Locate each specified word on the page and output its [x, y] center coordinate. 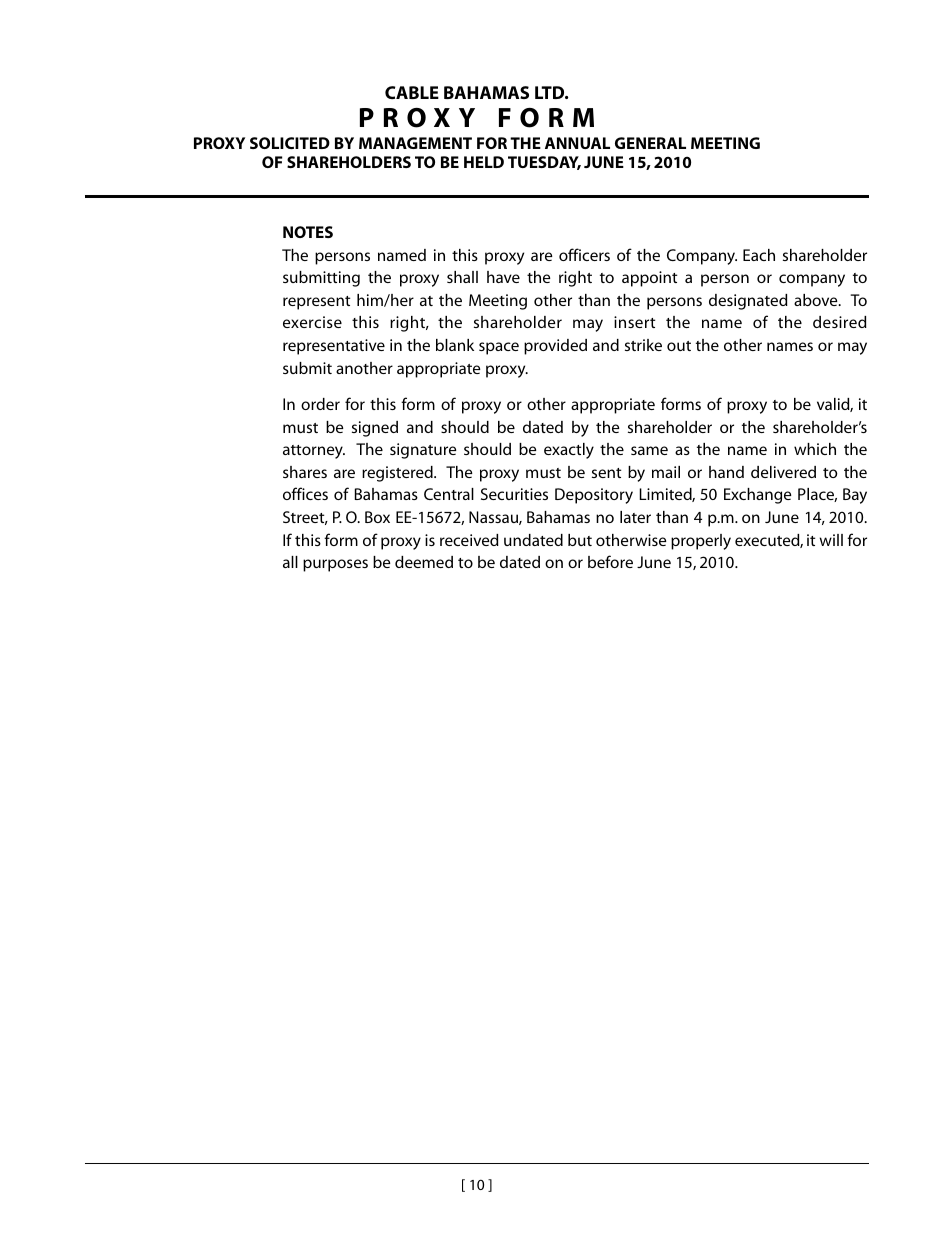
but [580, 540]
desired [840, 322]
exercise [312, 322]
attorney [314, 452]
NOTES [308, 232]
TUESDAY [544, 163]
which [815, 449]
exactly [569, 451]
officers [584, 254]
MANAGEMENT [415, 143]
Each [759, 255]
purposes [335, 565]
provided [555, 347]
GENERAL [650, 143]
